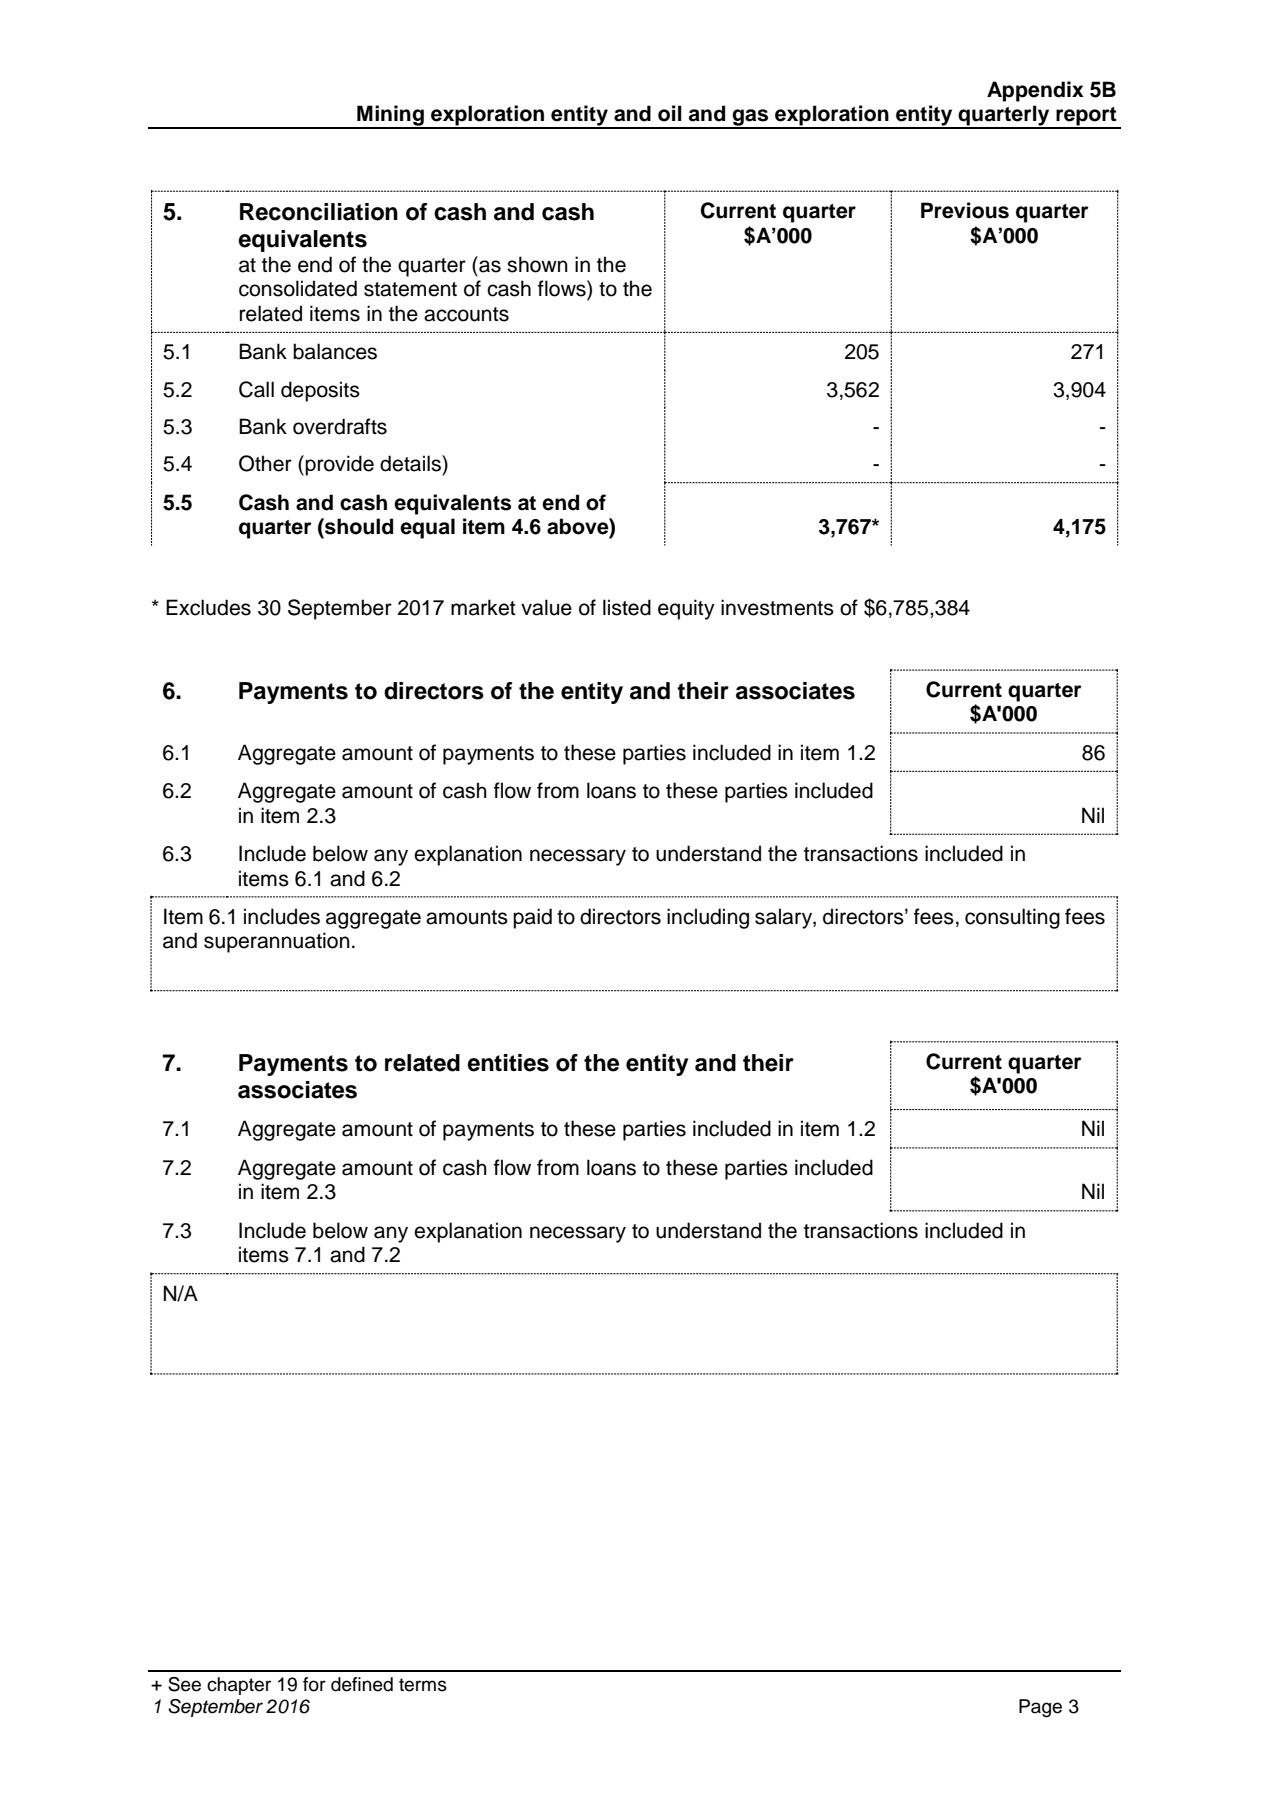  What do you see at coordinates (532, 918) in the screenshot?
I see `paid` at bounding box center [532, 918].
